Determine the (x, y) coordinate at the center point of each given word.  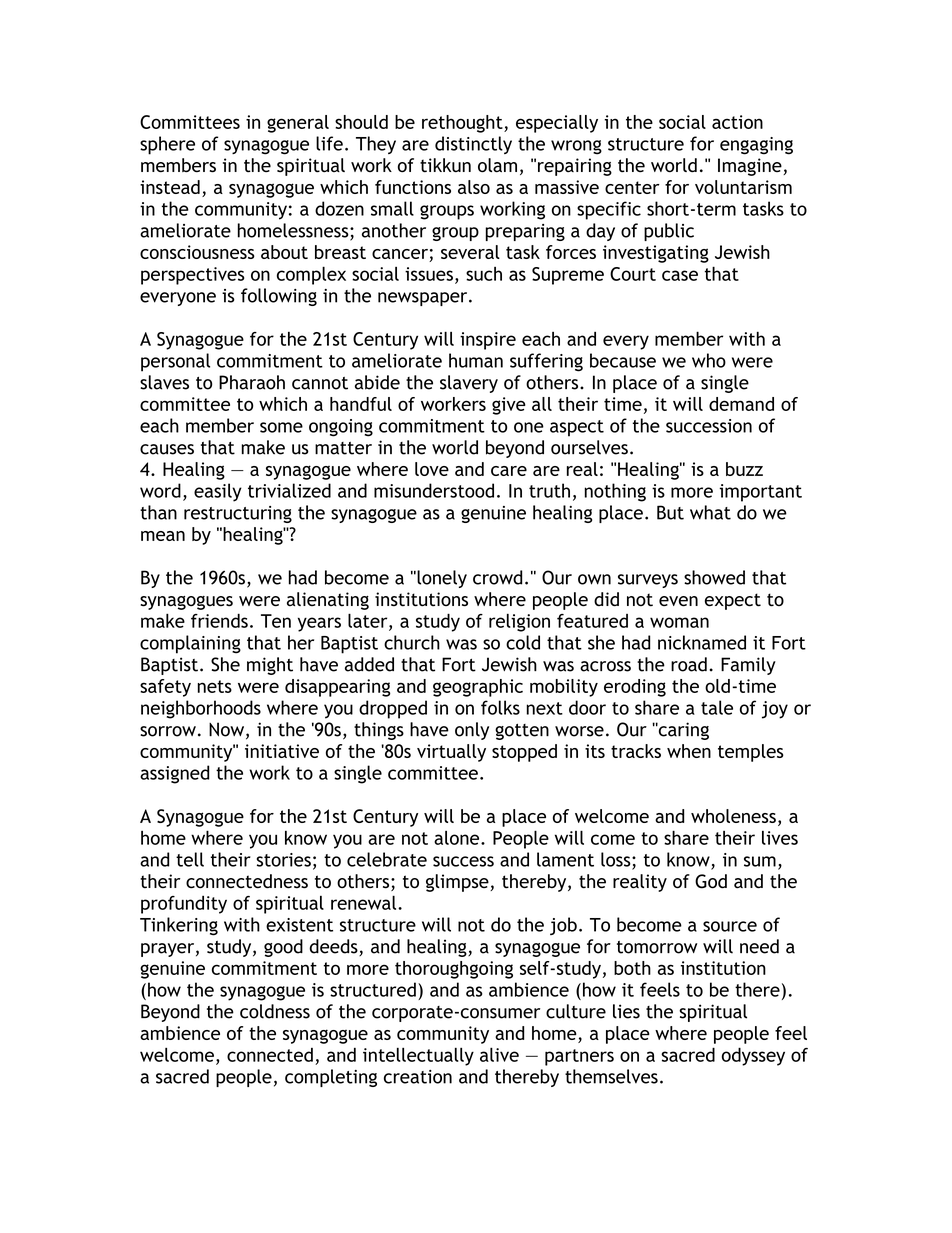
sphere (167, 145)
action (737, 122)
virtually (451, 753)
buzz (744, 469)
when (689, 751)
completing (331, 1078)
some (281, 427)
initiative (282, 751)
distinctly (473, 145)
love (432, 469)
